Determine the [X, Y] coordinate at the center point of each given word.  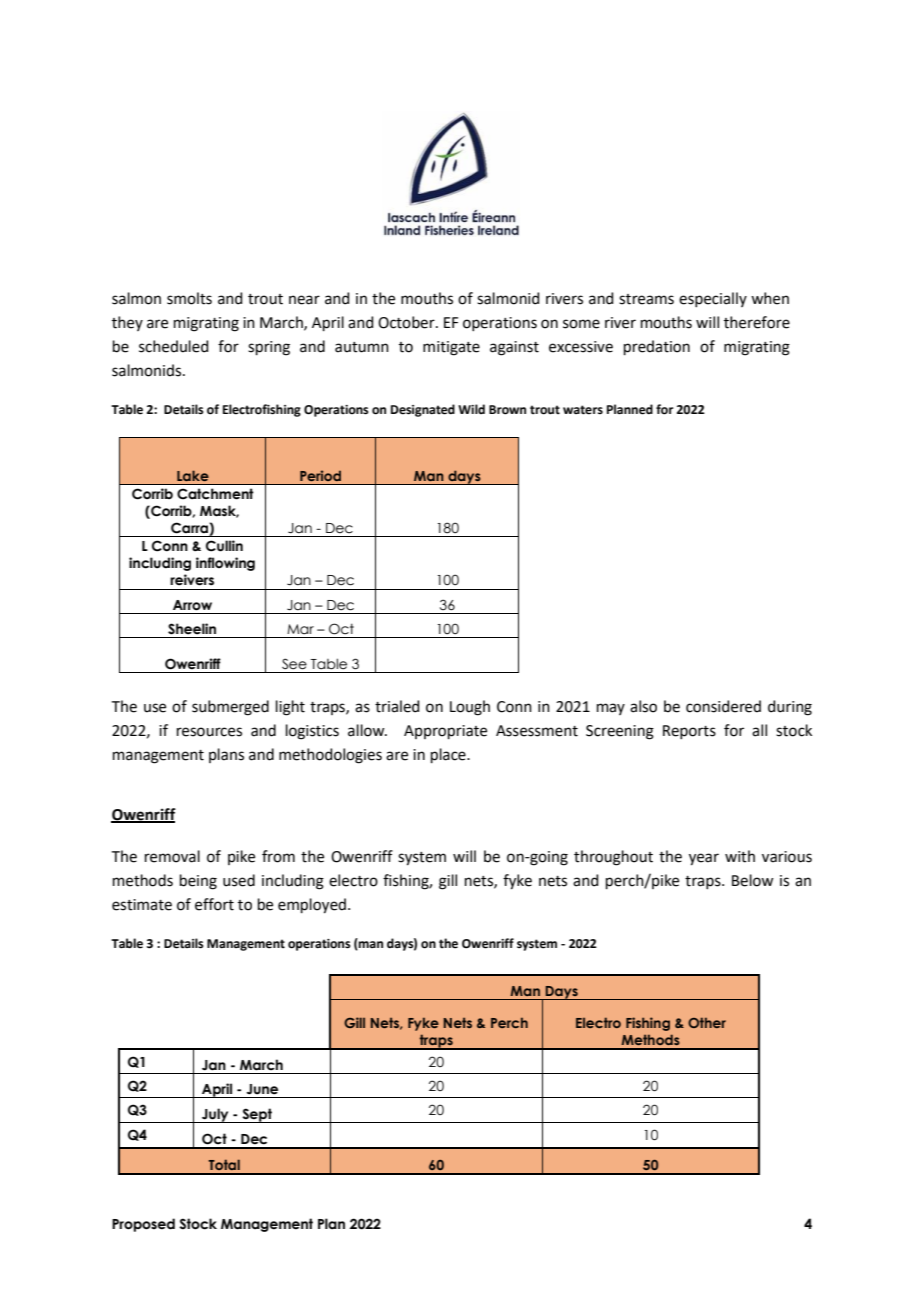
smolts [189, 298]
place [449, 755]
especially [713, 299]
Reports [689, 732]
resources [209, 732]
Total [224, 1164]
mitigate [451, 348]
